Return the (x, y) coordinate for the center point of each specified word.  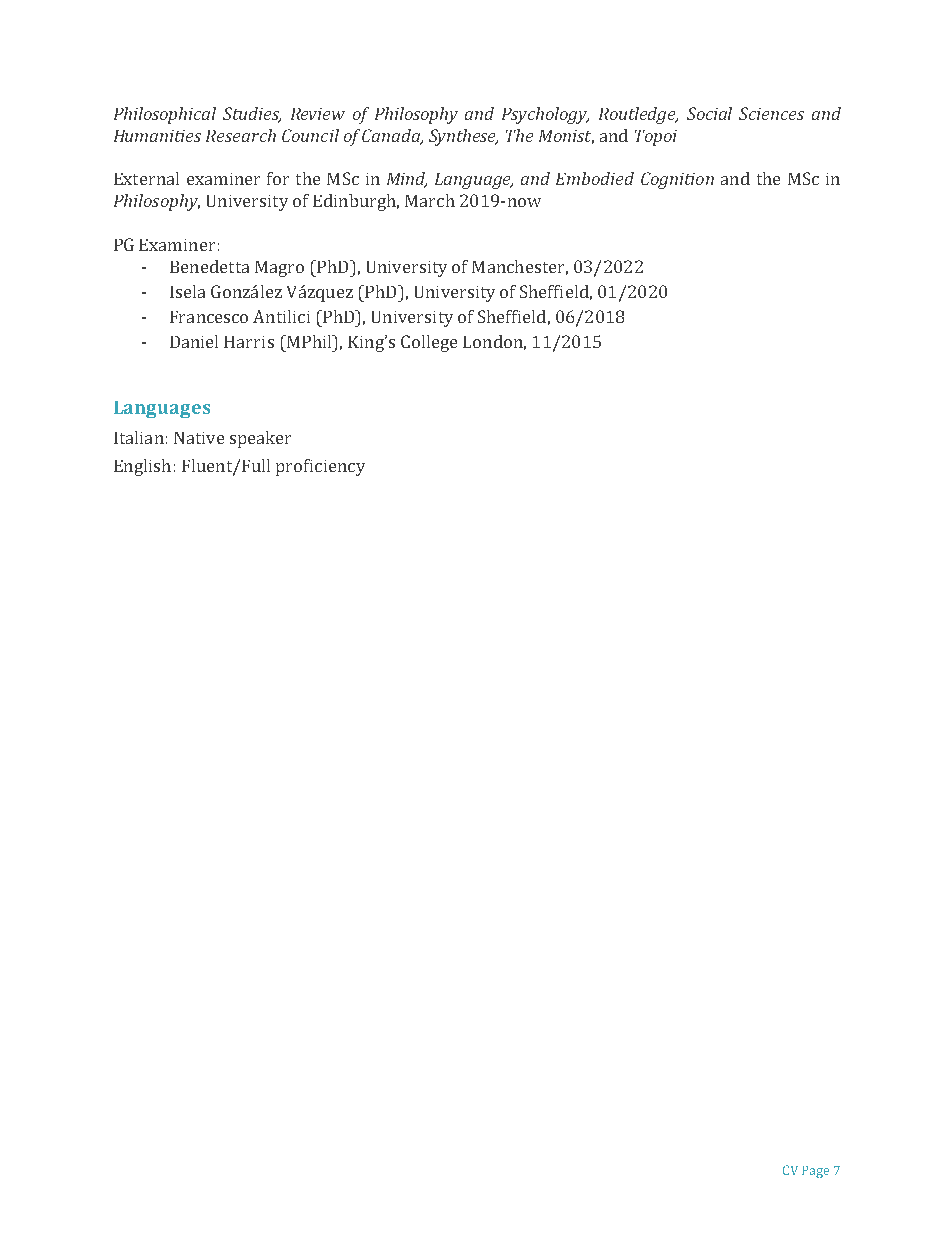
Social (709, 113)
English (142, 467)
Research (241, 135)
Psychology (545, 115)
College (429, 343)
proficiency (320, 467)
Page (815, 1172)
